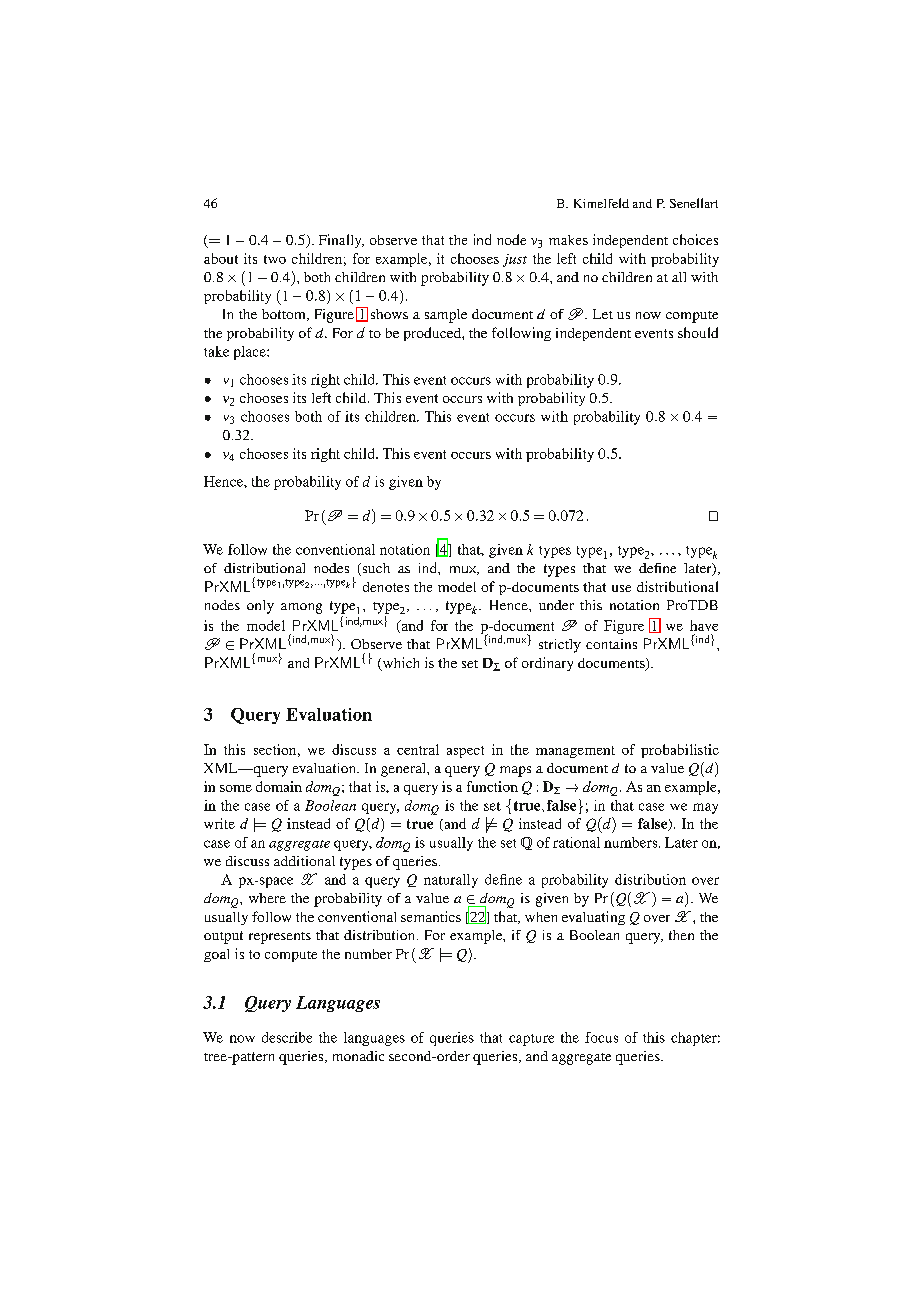 This page has width=924, height=1308. Describe the element at coordinates (621, 588) in the page. I see `use` at that location.
